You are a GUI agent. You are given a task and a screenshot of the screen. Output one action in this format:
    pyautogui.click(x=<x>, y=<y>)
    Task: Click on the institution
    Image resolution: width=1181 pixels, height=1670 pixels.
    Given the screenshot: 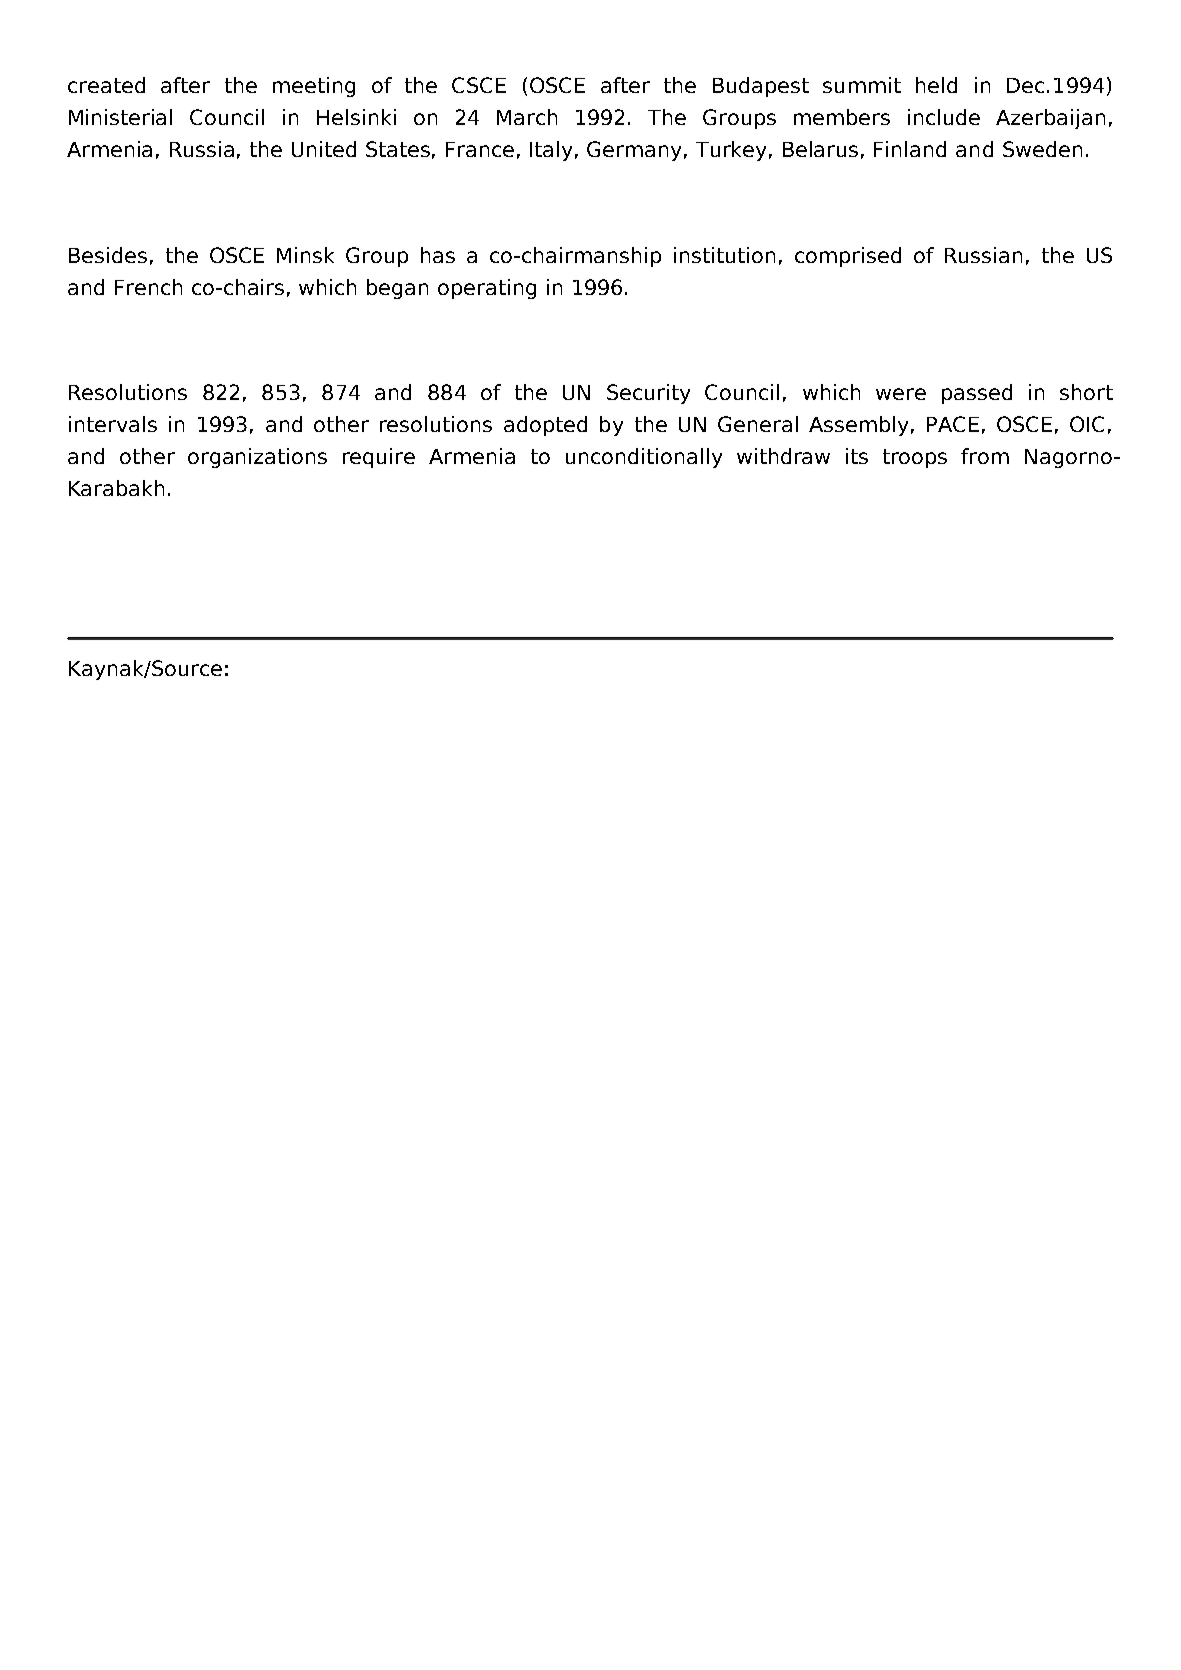 What is the action you would take?
    pyautogui.click(x=724, y=255)
